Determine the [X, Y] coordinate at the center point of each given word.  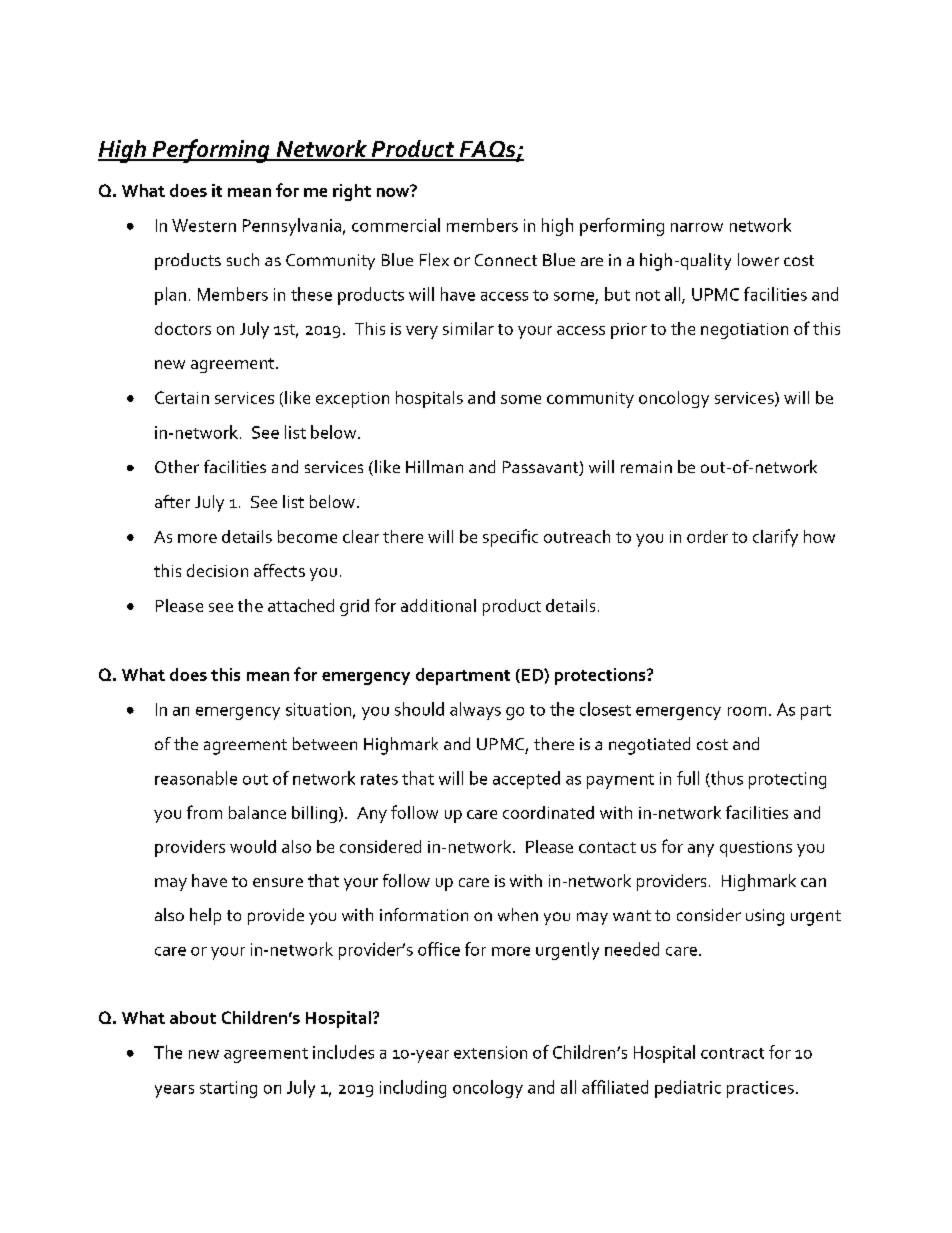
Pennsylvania [292, 227]
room [747, 711]
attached [301, 605]
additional [438, 605]
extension [490, 1052]
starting [228, 1089]
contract [732, 1053]
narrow [697, 227]
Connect [506, 260]
